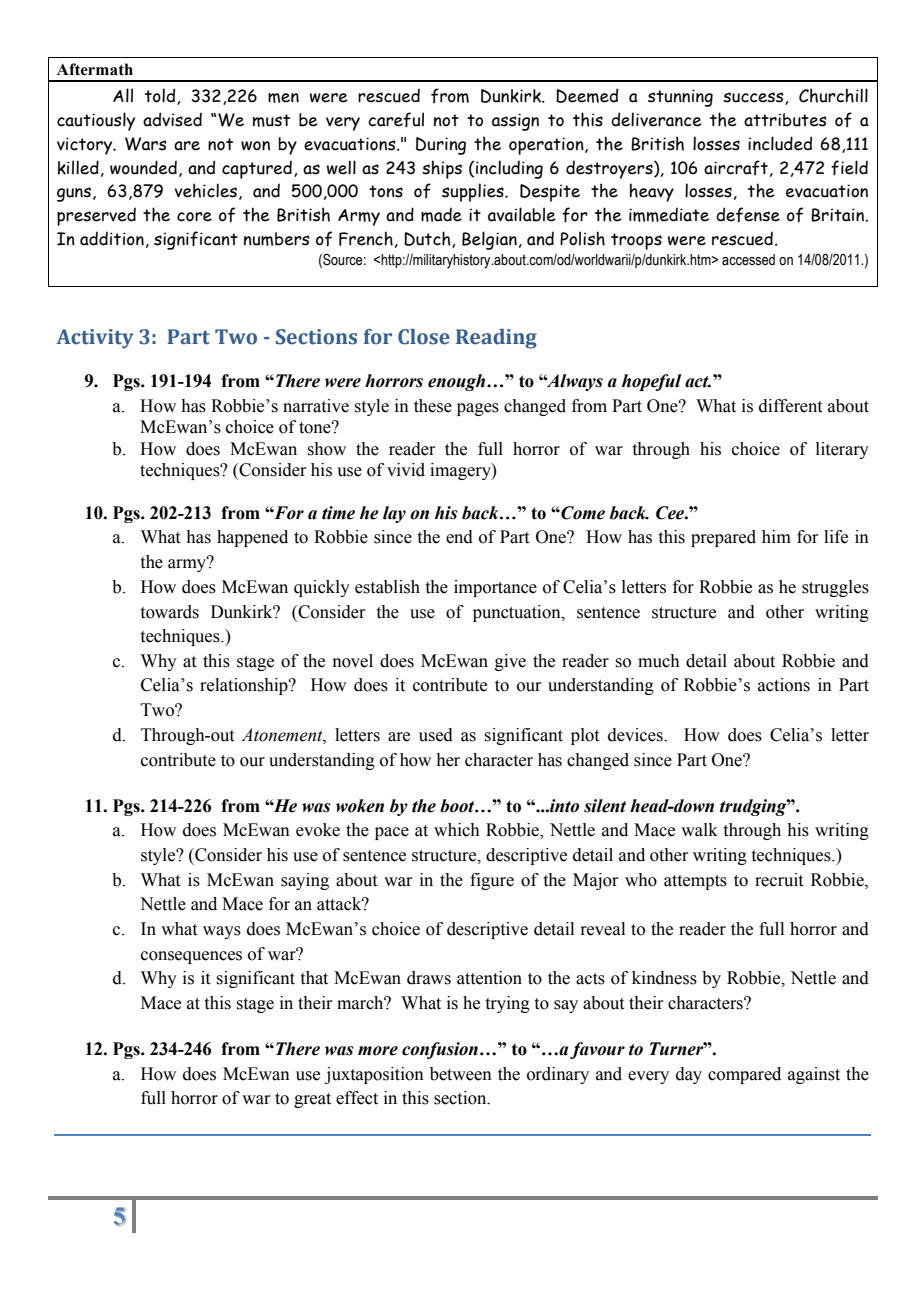 The height and width of the image is (1308, 924). I want to click on told, so click(161, 96).
